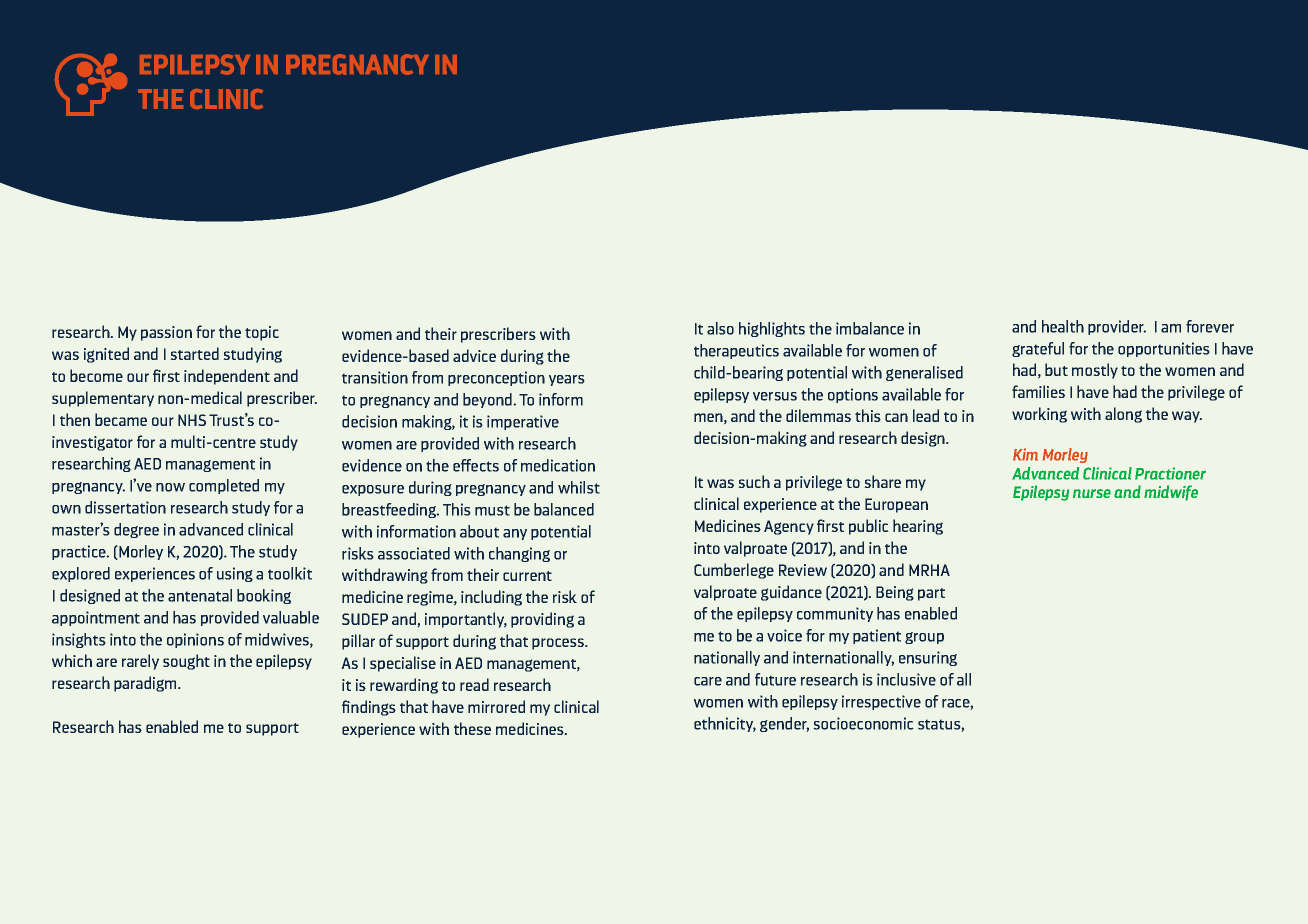 The image size is (1308, 924). What do you see at coordinates (918, 527) in the screenshot?
I see `hearing` at bounding box center [918, 527].
